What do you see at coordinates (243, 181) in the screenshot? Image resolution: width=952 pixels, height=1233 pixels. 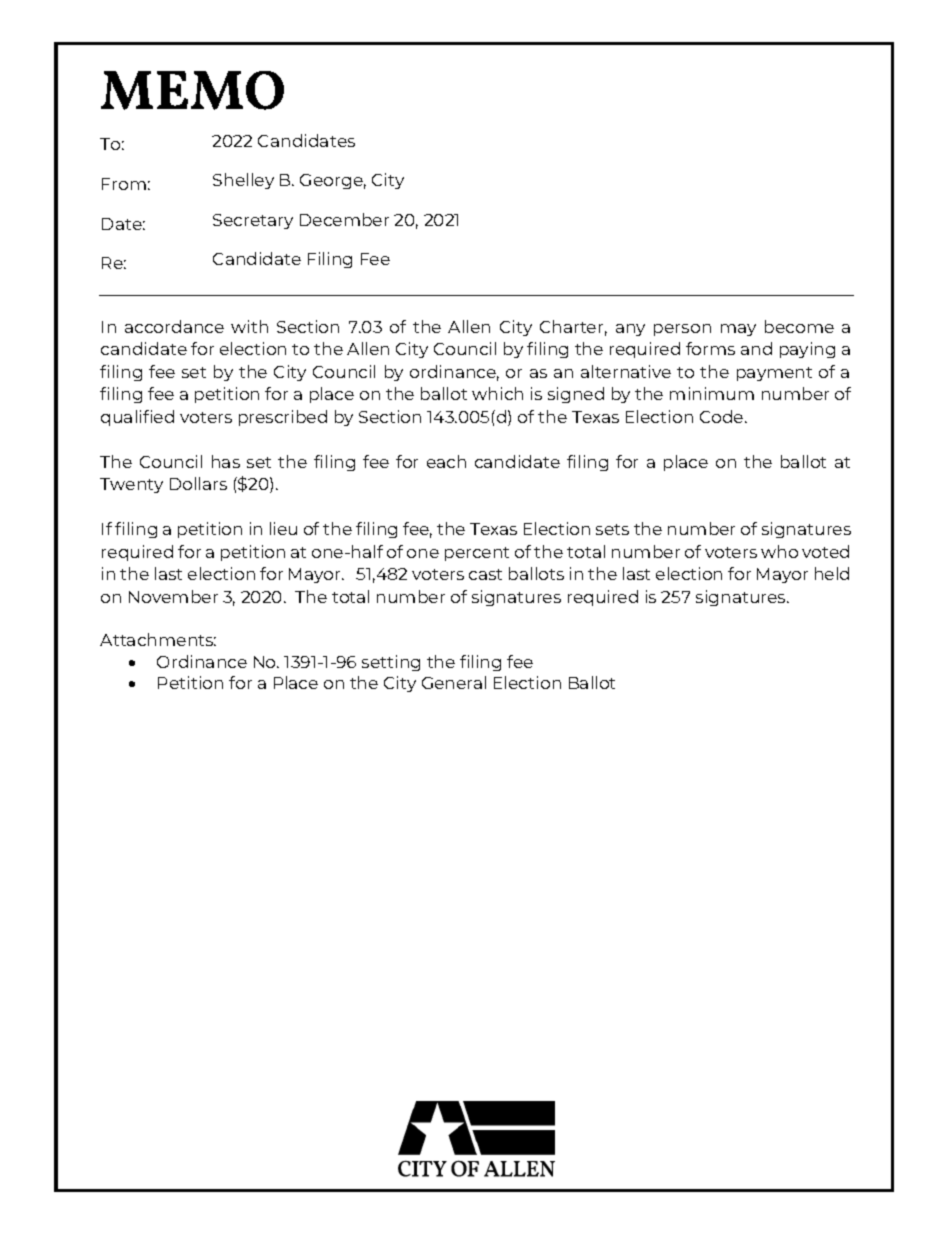 I see `Shelley` at bounding box center [243, 181].
